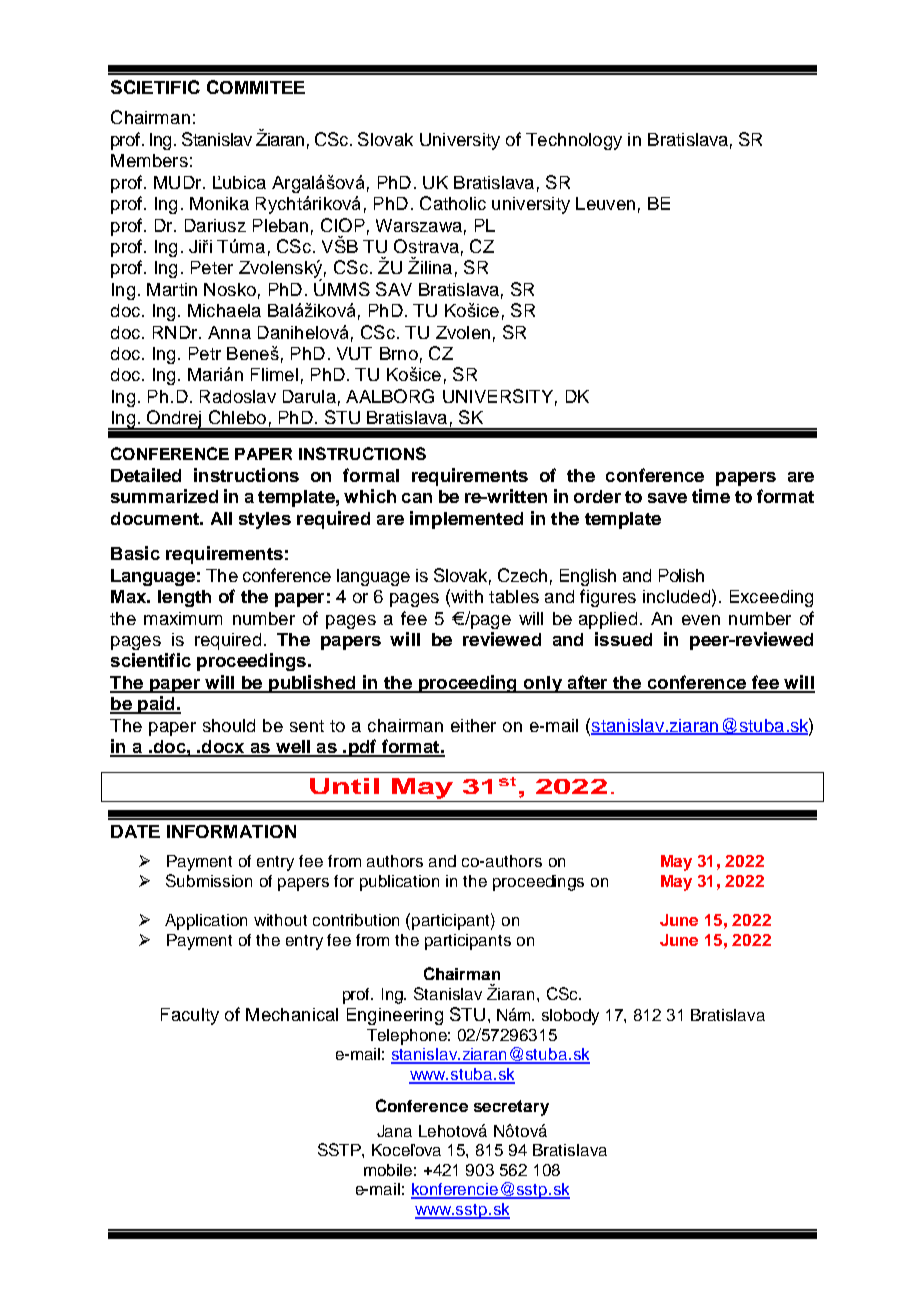 The image size is (924, 1308). Describe the element at coordinates (219, 203) in the screenshot. I see `Monika` at that location.
